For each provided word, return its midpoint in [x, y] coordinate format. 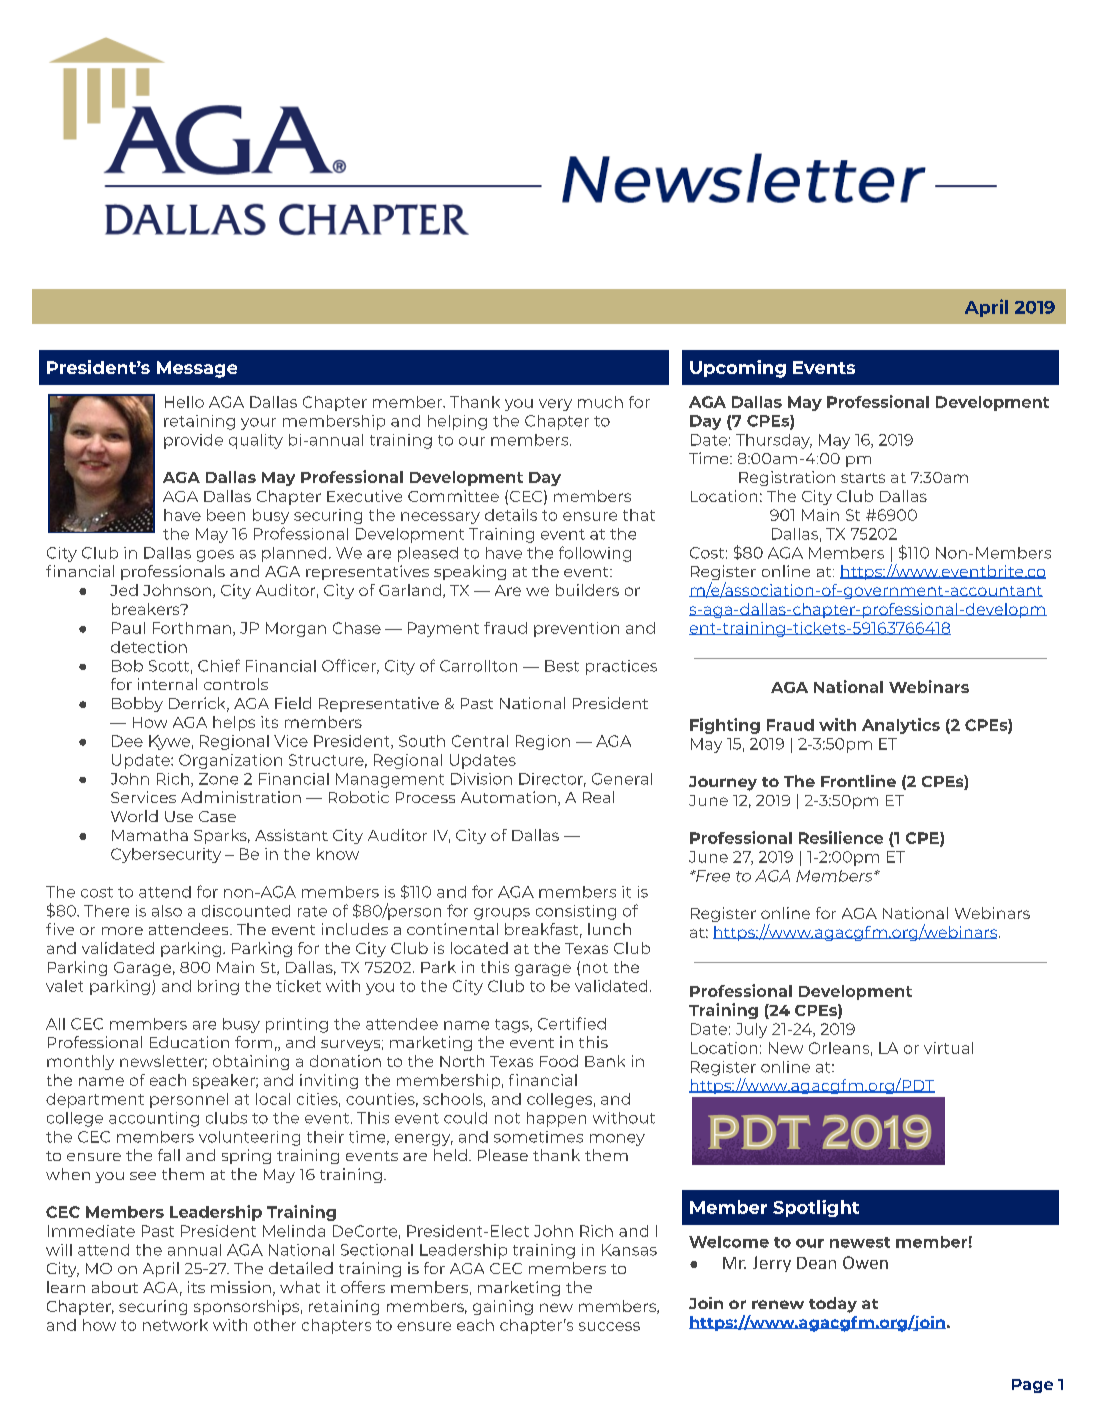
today [833, 1305]
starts [863, 478]
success [609, 1326]
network [175, 1325]
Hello [184, 402]
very [555, 405]
